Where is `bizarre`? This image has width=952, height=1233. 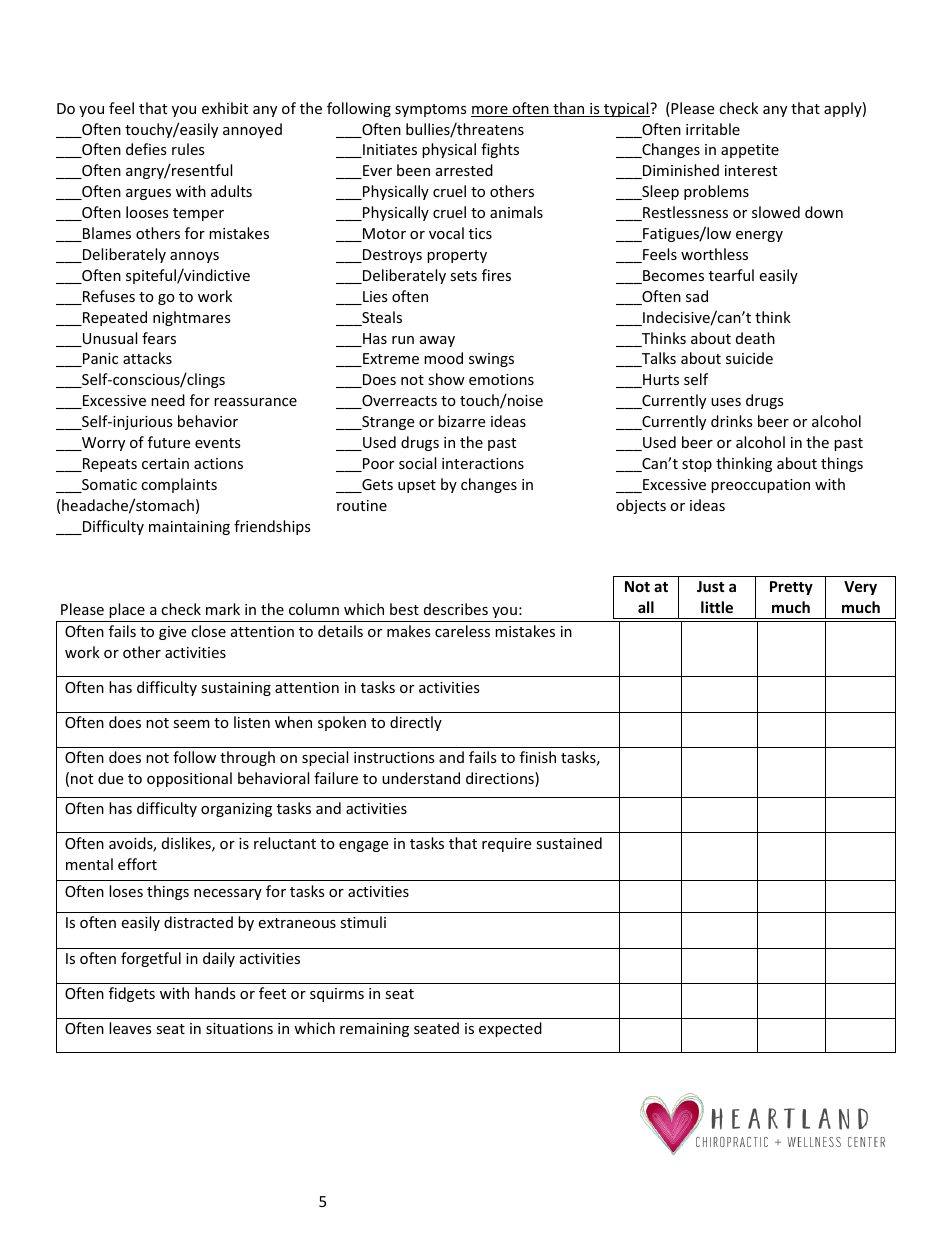 bizarre is located at coordinates (461, 421).
